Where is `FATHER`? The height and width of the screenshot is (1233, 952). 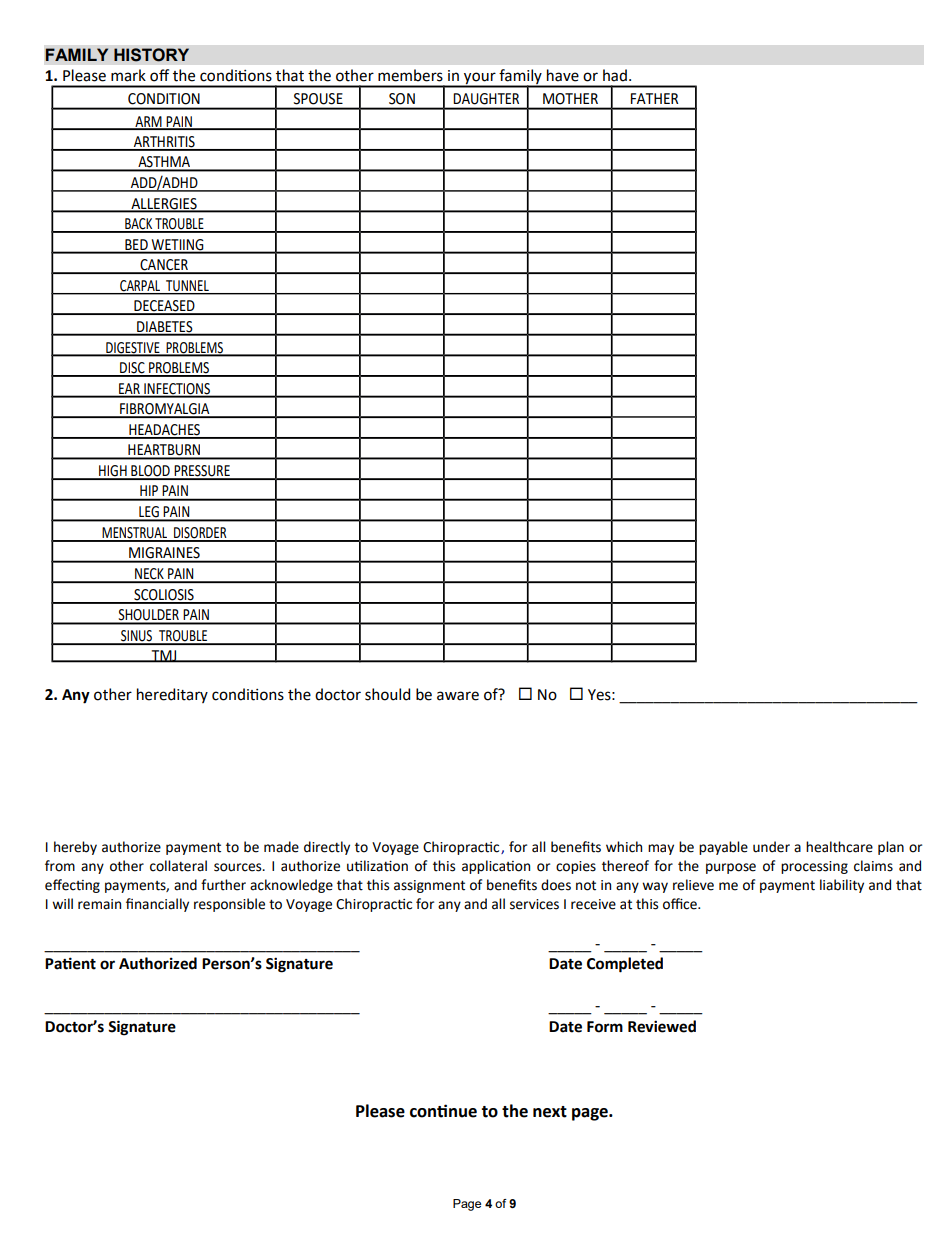 FATHER is located at coordinates (654, 98).
